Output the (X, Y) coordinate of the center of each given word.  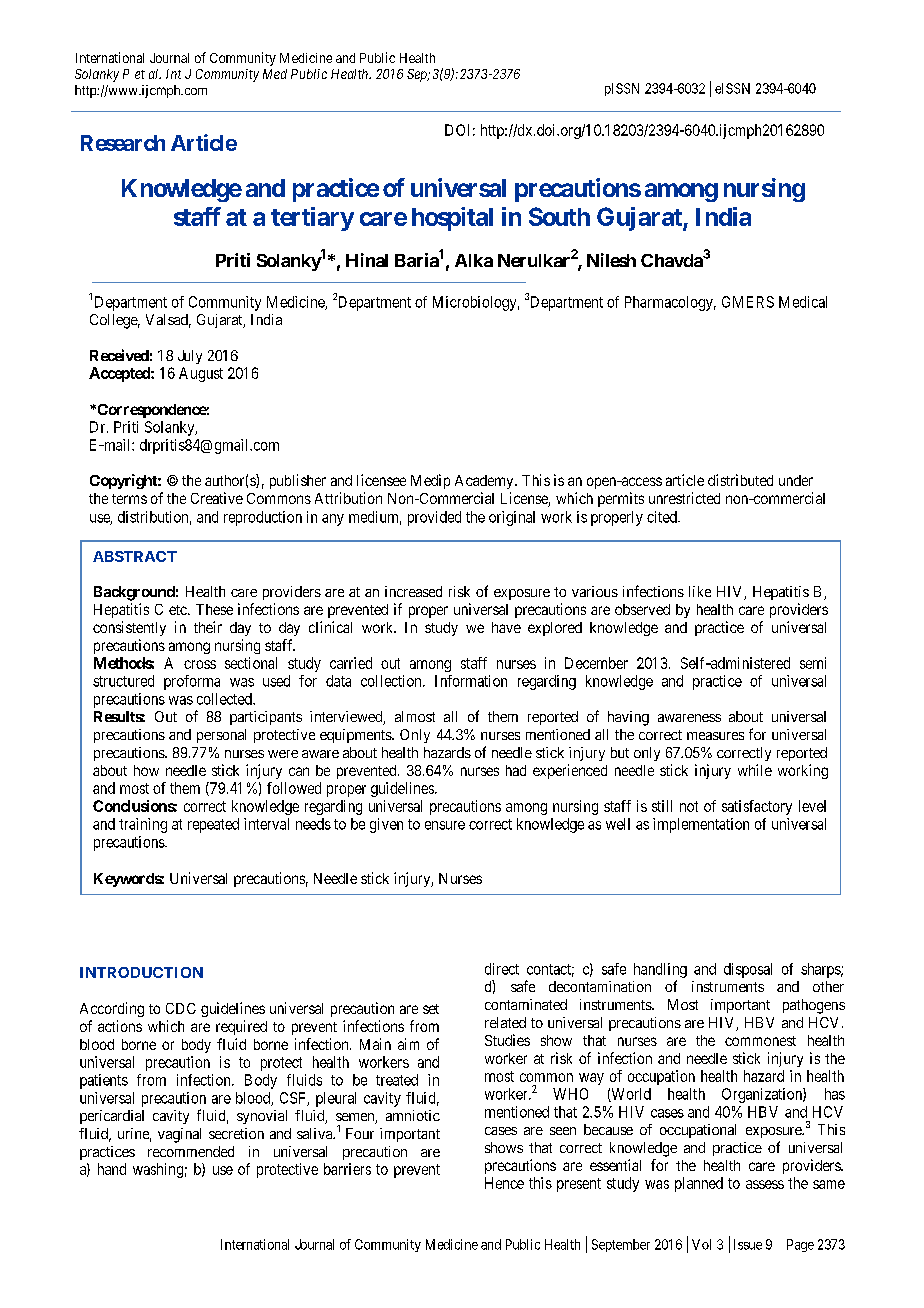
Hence (504, 1183)
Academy (485, 482)
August (201, 374)
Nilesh (611, 260)
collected (225, 699)
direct (502, 969)
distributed (740, 480)
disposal (748, 970)
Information (471, 681)
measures (715, 736)
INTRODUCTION (141, 972)
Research (123, 143)
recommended (191, 1151)
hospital (452, 219)
